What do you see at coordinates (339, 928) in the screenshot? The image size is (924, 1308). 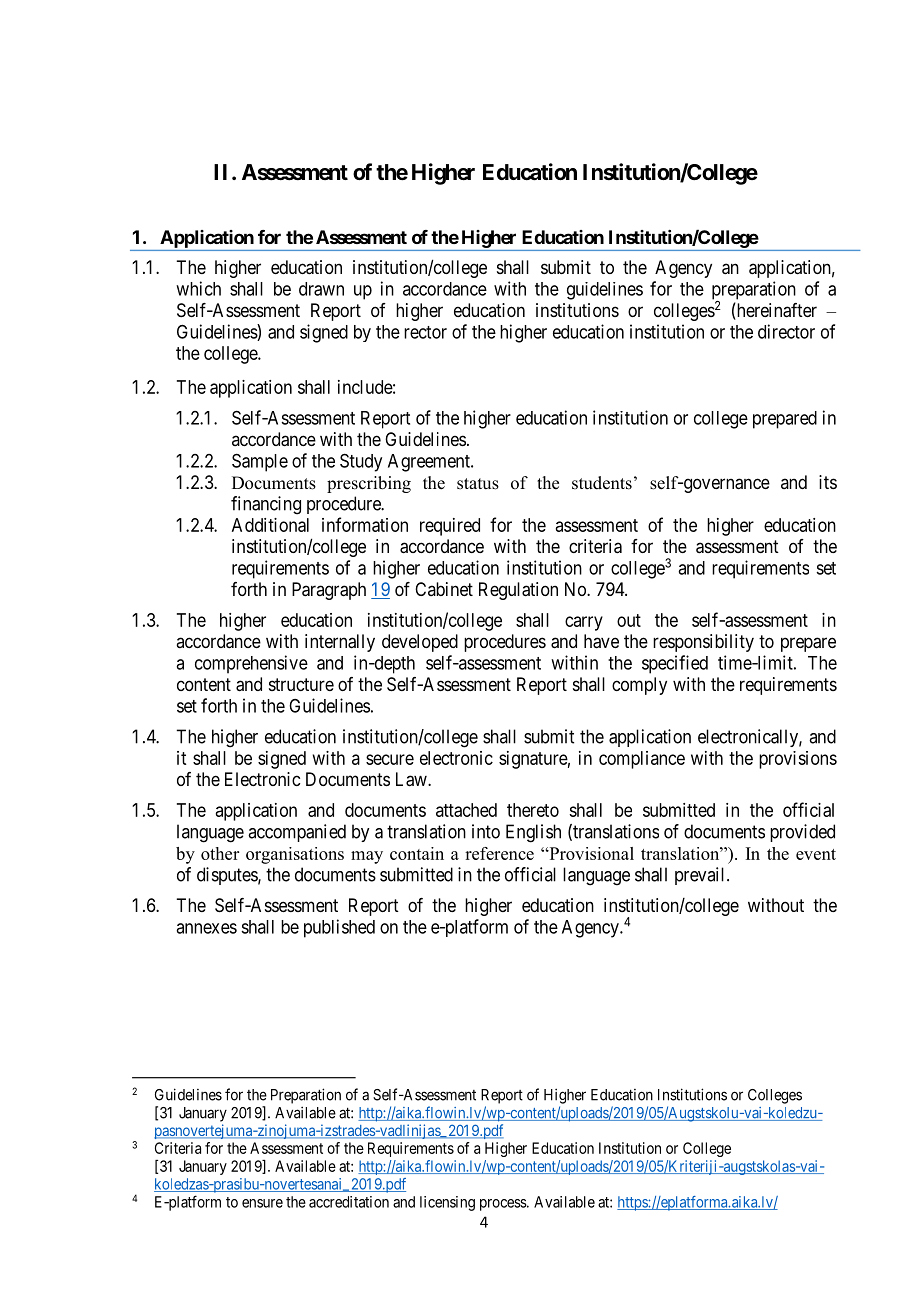 I see `published` at bounding box center [339, 928].
